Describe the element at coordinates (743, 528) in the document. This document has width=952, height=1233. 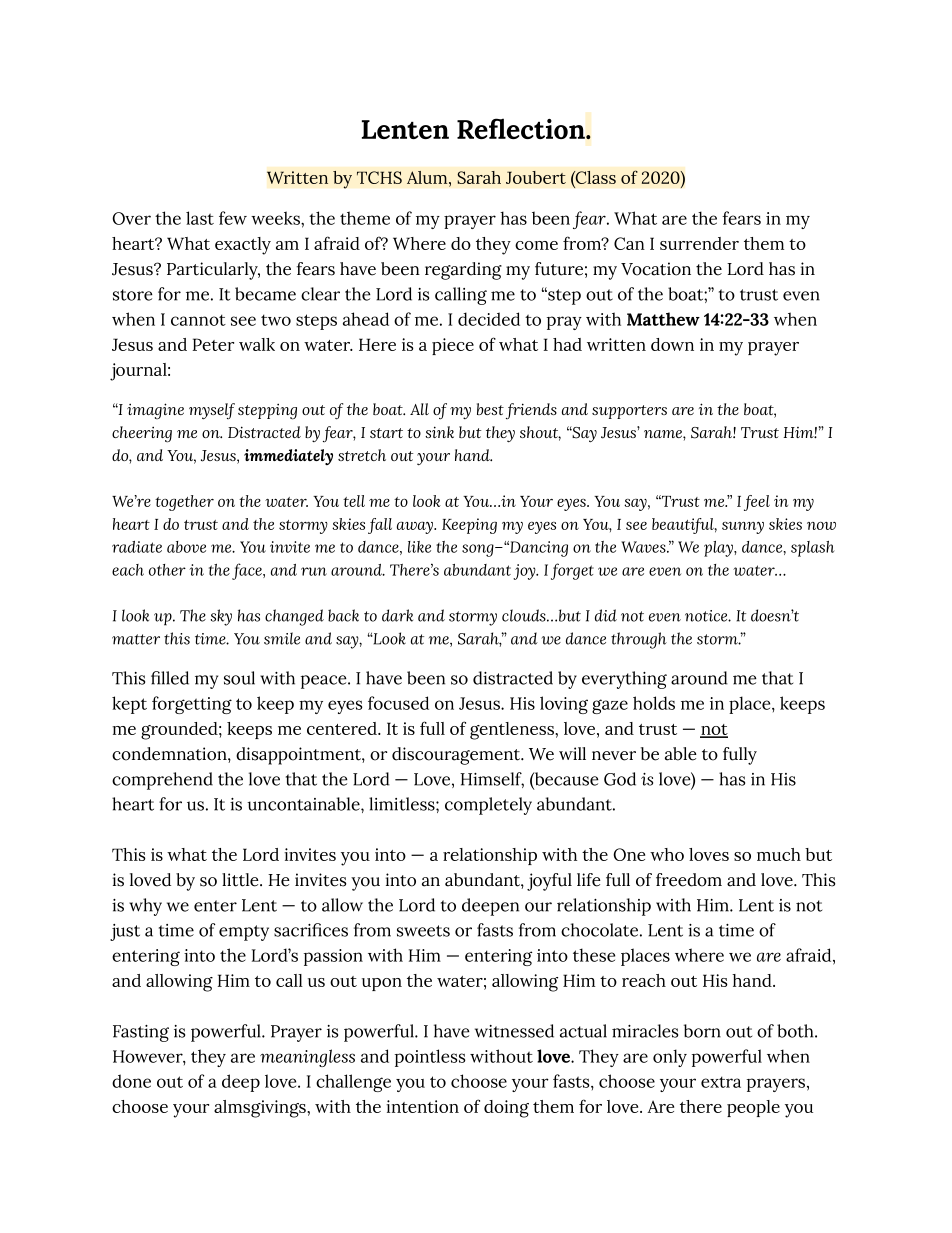
I see `sunny` at that location.
